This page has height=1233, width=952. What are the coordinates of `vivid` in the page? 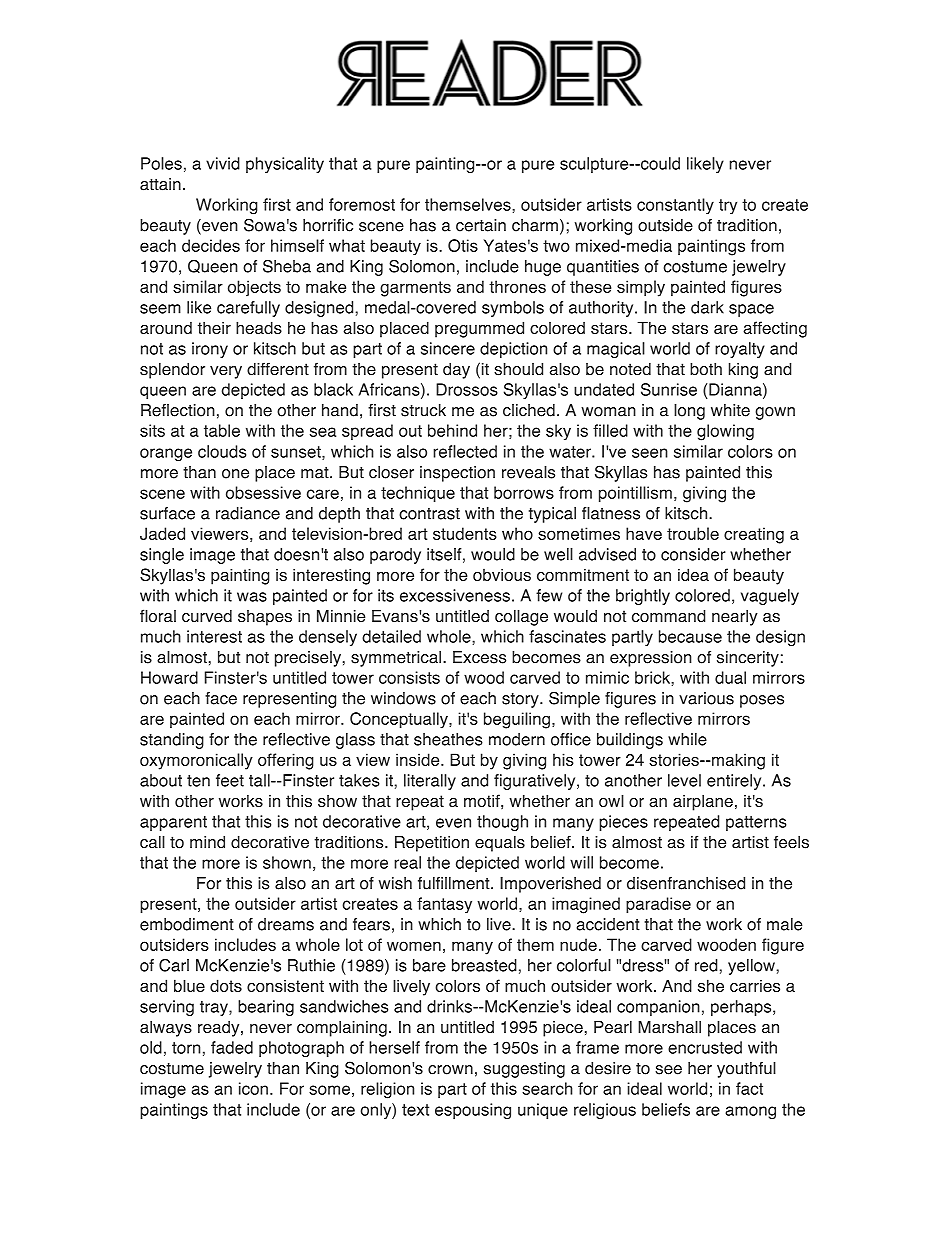 It's located at (223, 163).
